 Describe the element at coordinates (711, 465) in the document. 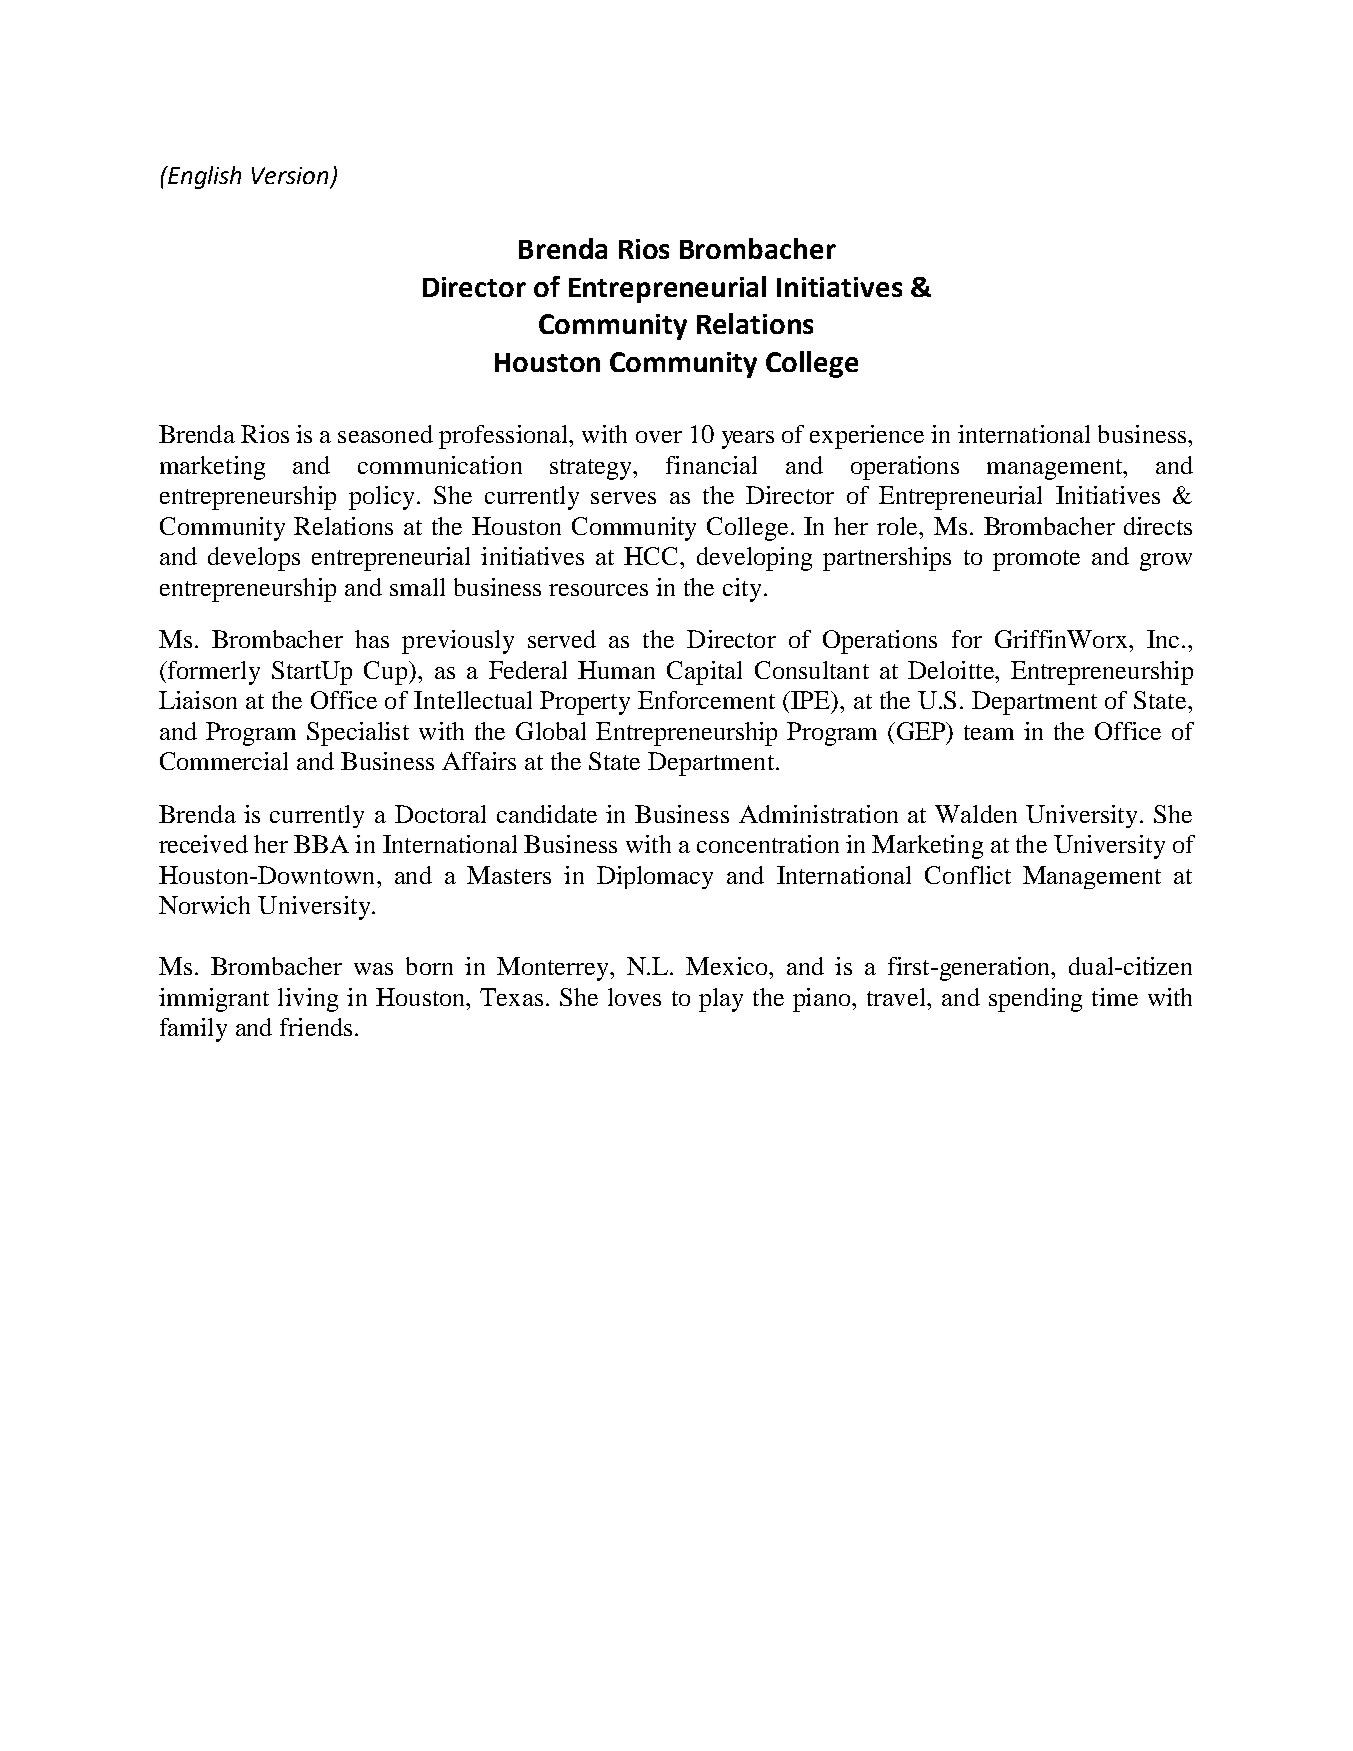

I see `financial` at that location.
